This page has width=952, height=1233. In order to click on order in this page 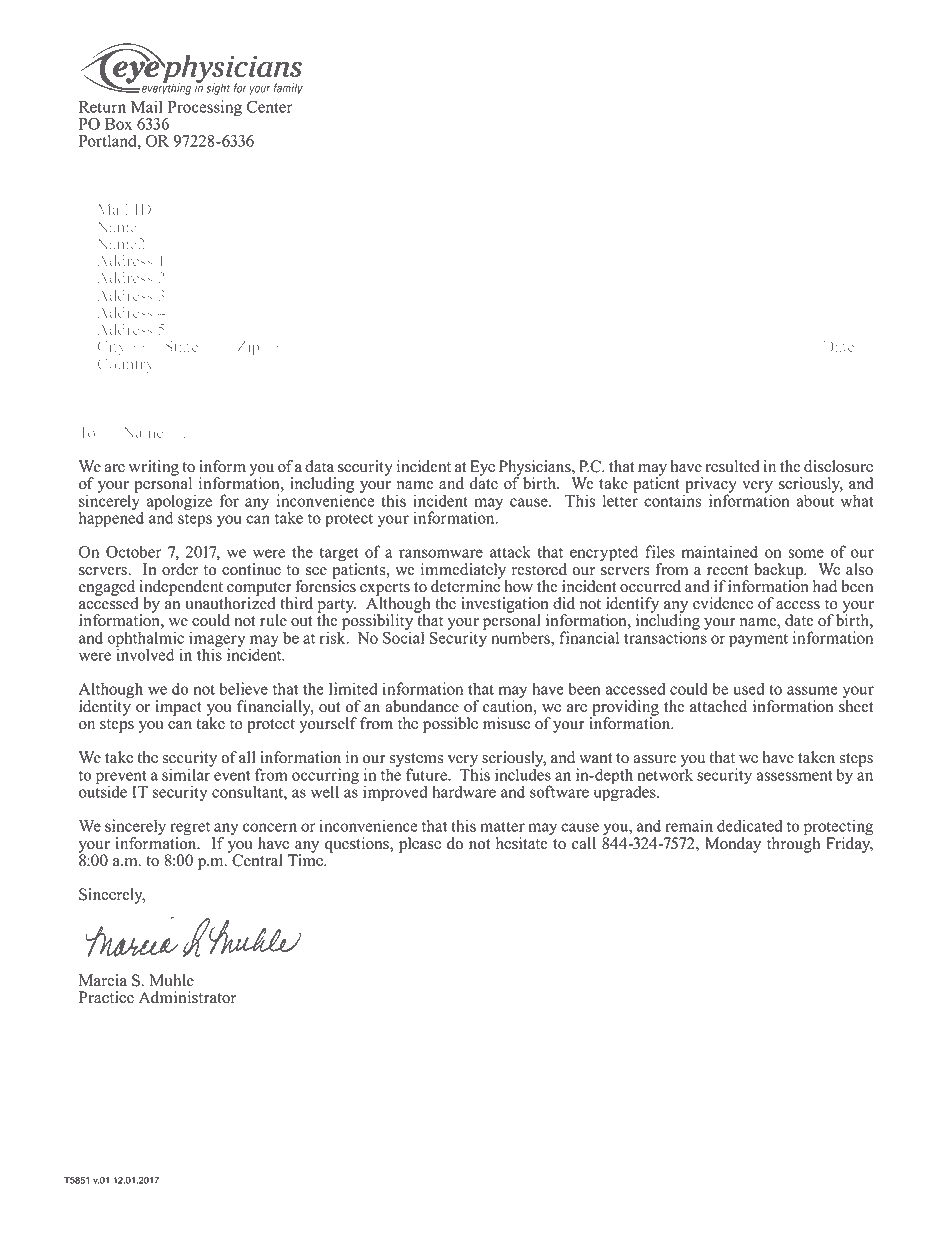, I will do `click(180, 569)`.
